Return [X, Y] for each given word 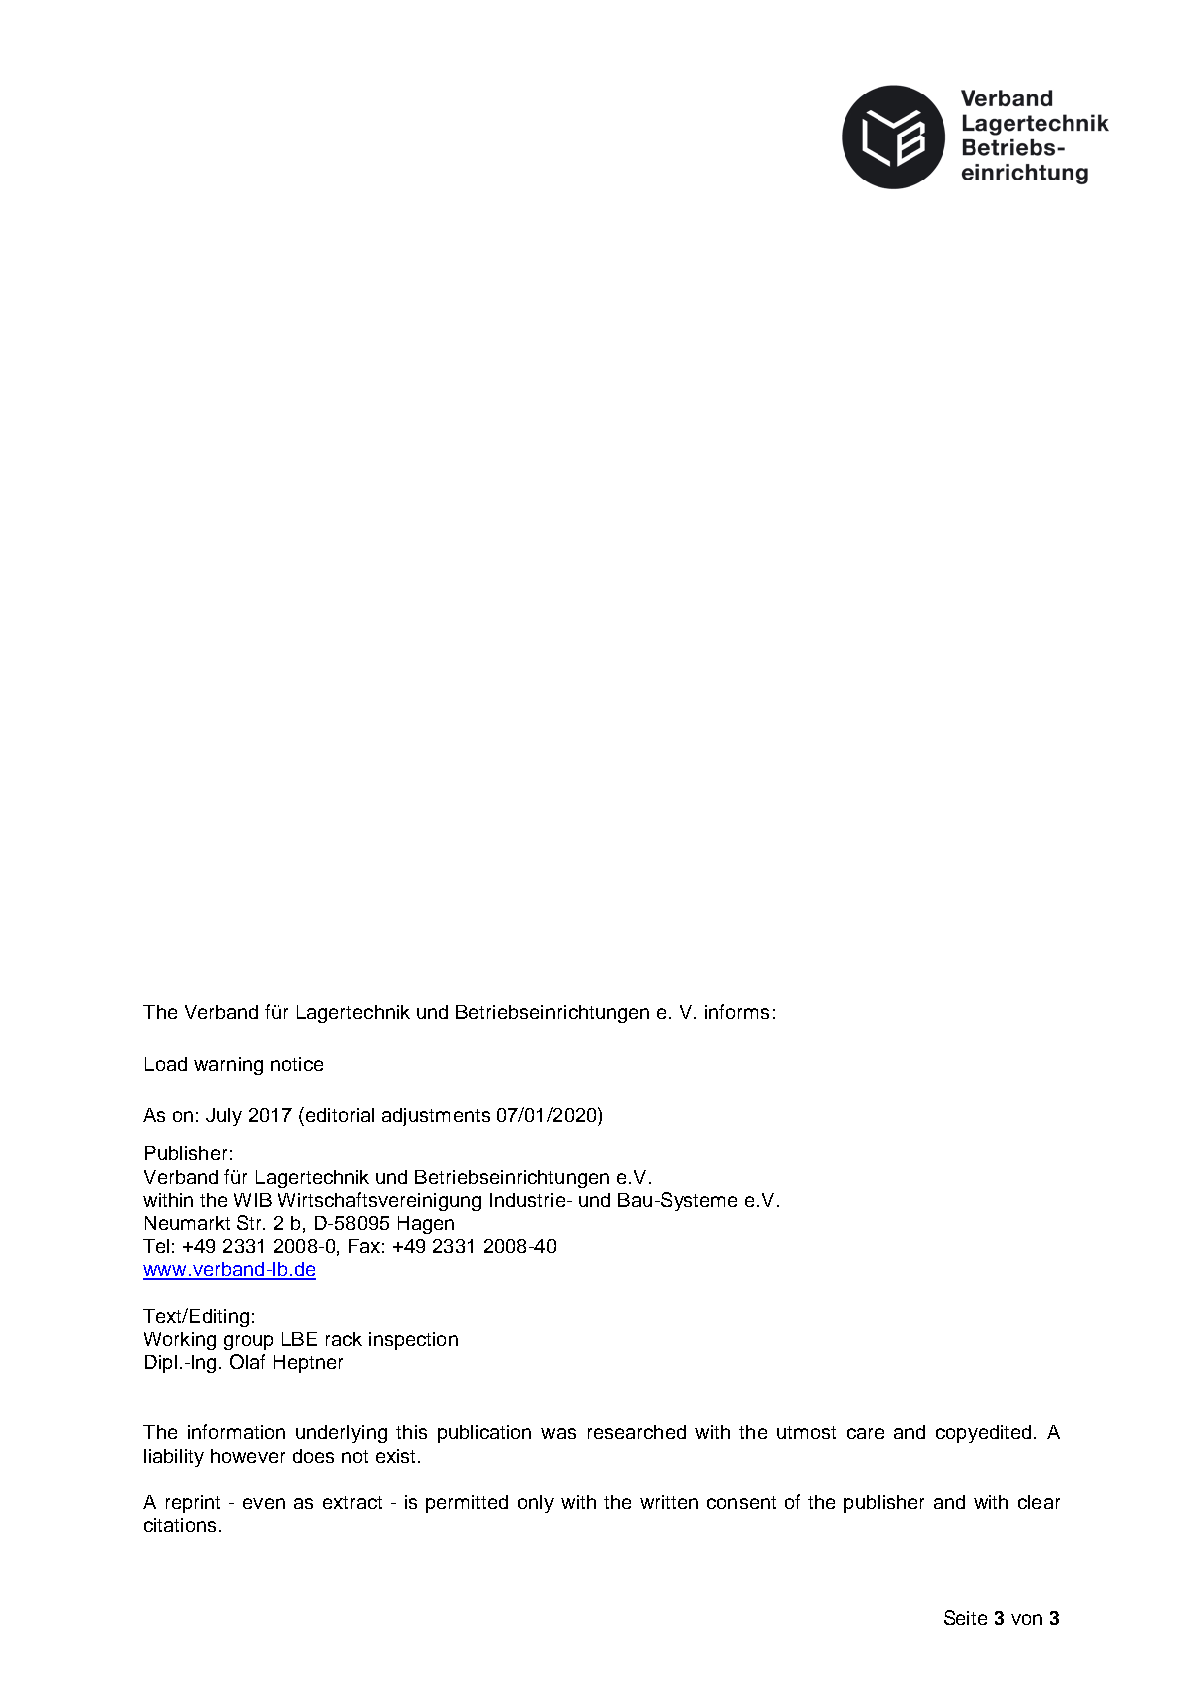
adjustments [436, 1117]
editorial [338, 1114]
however [248, 1456]
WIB [253, 1200]
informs [737, 1011]
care [865, 1433]
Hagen [426, 1225]
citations [180, 1525]
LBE [299, 1339]
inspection [413, 1341]
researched [637, 1432]
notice [297, 1064]
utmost [806, 1432]
